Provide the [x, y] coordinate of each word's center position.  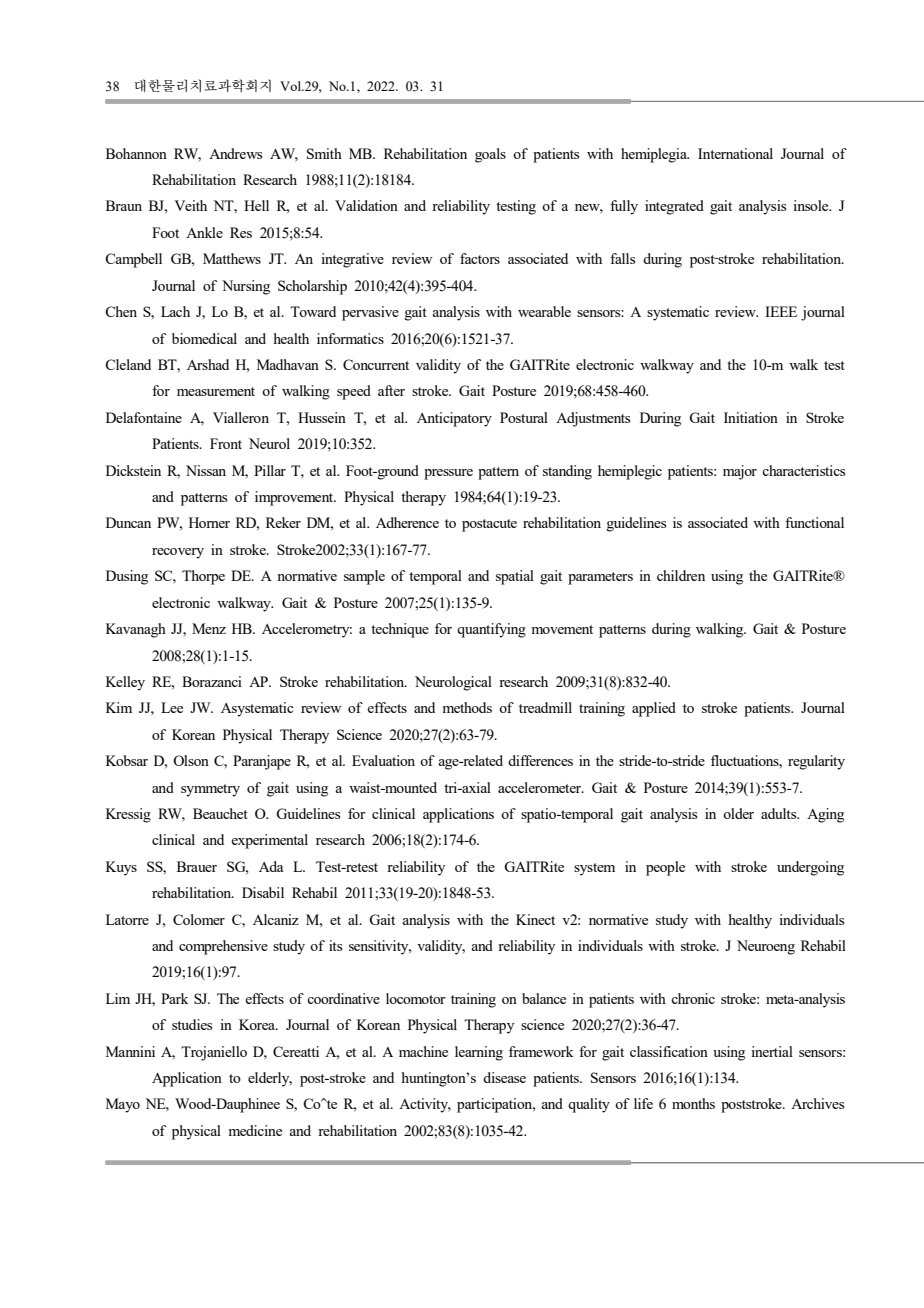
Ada [271, 866]
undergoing [810, 868]
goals [490, 155]
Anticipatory [454, 419]
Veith [190, 205]
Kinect [535, 919]
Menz [209, 628]
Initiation [751, 417]
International [735, 153]
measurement [216, 391]
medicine [255, 1130]
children [681, 575]
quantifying [491, 630]
